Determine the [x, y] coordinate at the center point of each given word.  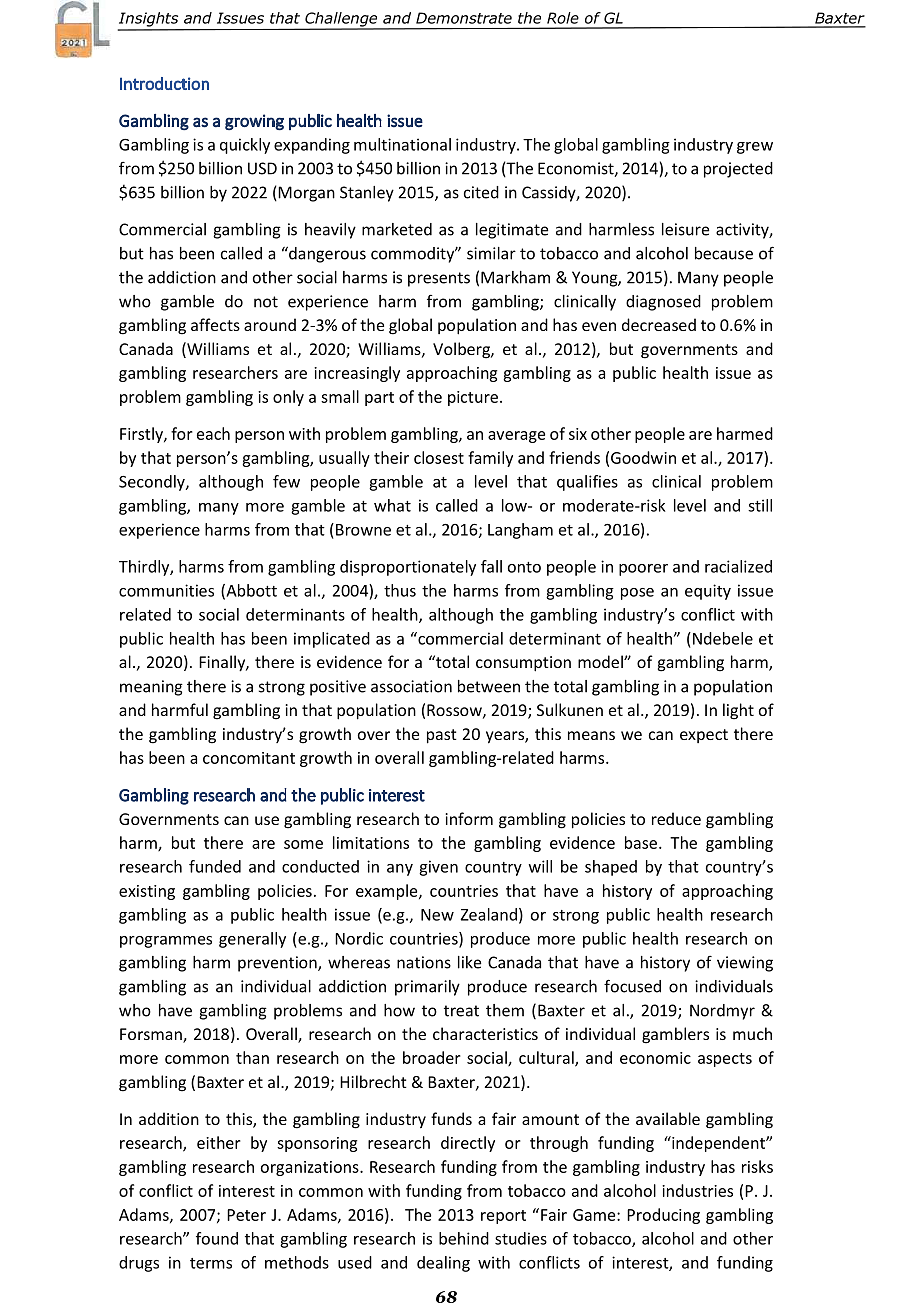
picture [473, 398]
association [411, 686]
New [437, 915]
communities [166, 590]
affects [215, 324]
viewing [745, 964]
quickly [245, 146]
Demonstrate [464, 18]
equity [708, 592]
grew [755, 148]
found [217, 1238]
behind [464, 1238]
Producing [663, 1216]
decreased [659, 324]
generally [252, 940]
